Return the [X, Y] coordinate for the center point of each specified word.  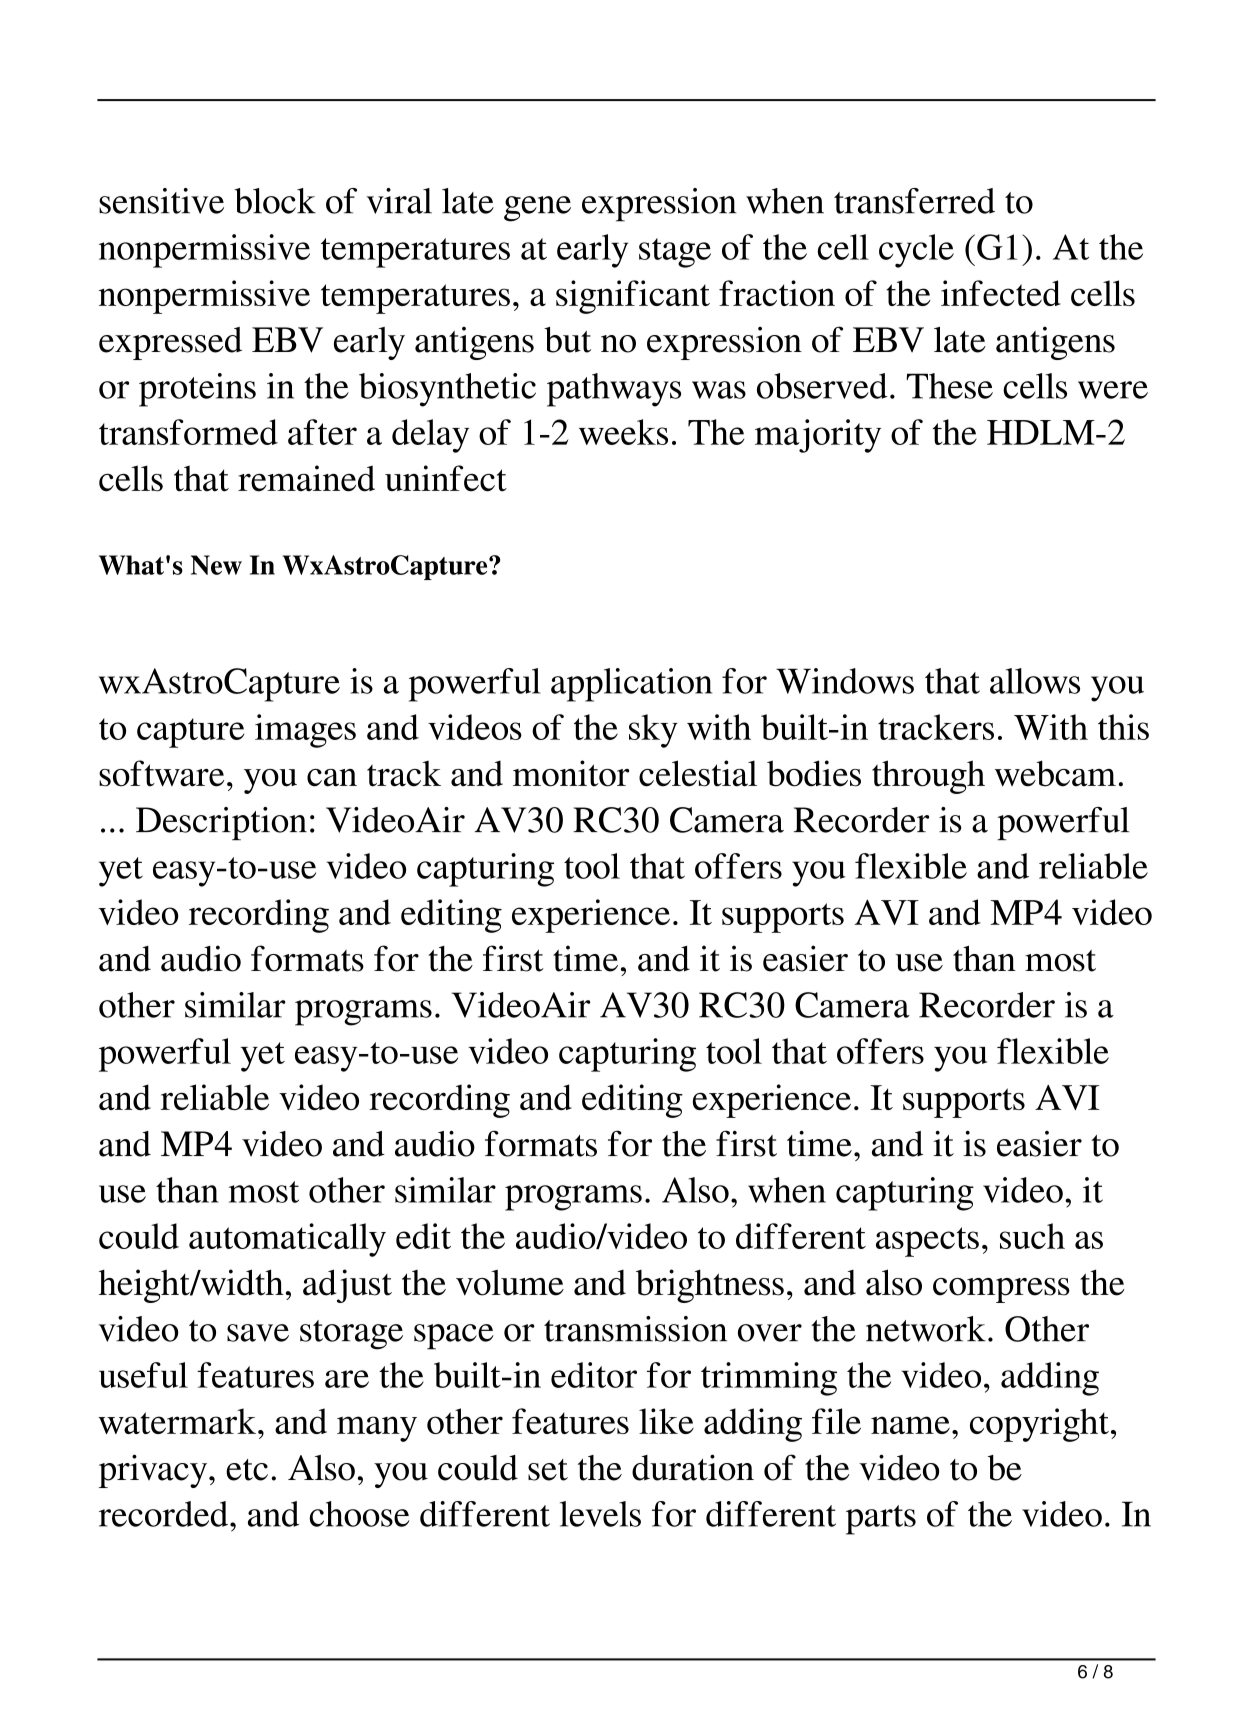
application [631, 685]
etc [247, 1470]
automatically [287, 1240]
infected [1001, 293]
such [1032, 1236]
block [275, 201]
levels [600, 1514]
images [305, 731]
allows [1035, 681]
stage [675, 253]
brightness [710, 1286]
